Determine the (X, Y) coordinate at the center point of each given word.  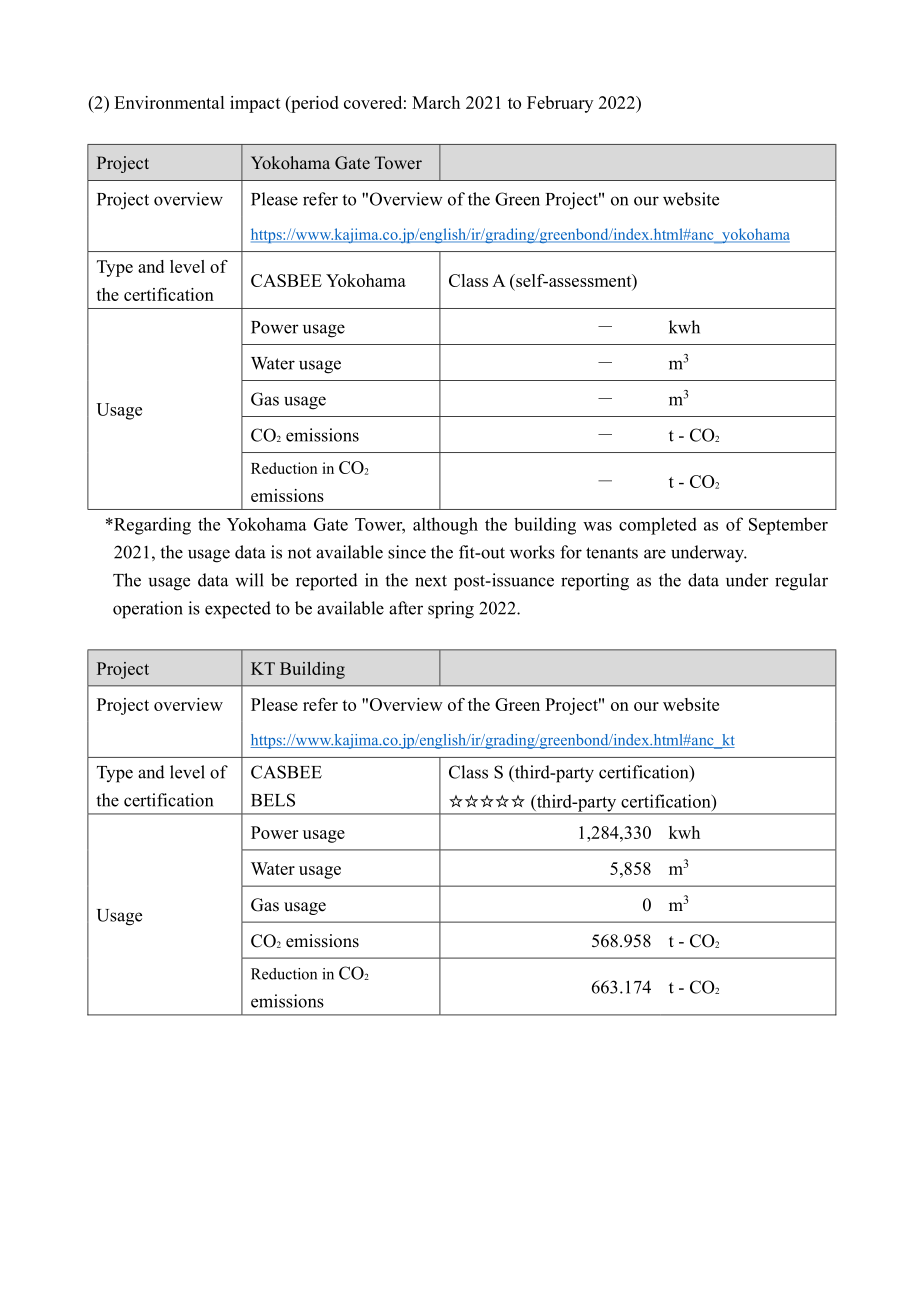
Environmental (169, 102)
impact (255, 104)
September (788, 526)
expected (238, 610)
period (314, 104)
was (597, 526)
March (436, 102)
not (299, 553)
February (560, 104)
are (655, 554)
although (445, 526)
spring (451, 610)
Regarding (151, 526)
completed (658, 526)
